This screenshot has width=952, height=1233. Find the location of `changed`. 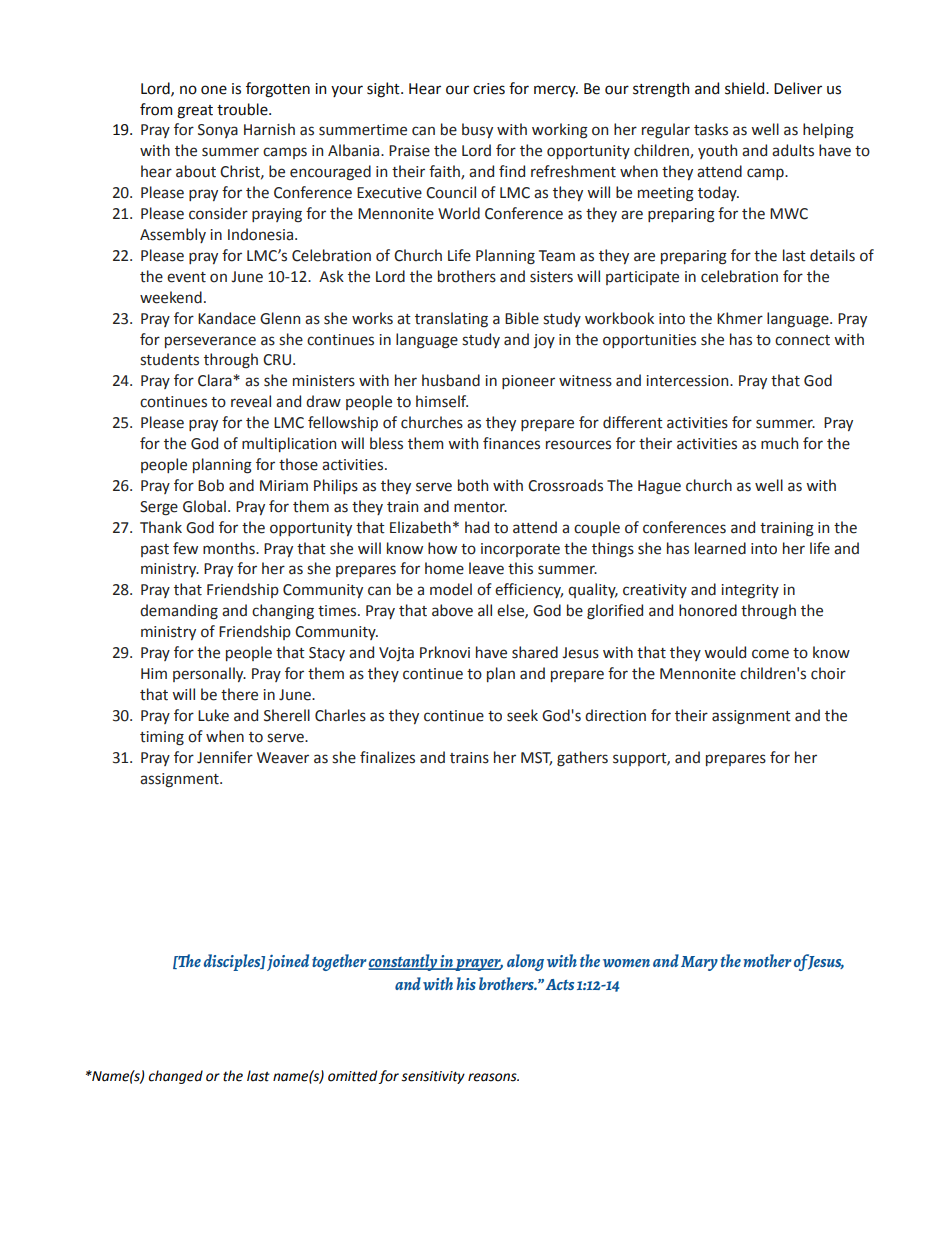

changed is located at coordinates (176, 1077).
